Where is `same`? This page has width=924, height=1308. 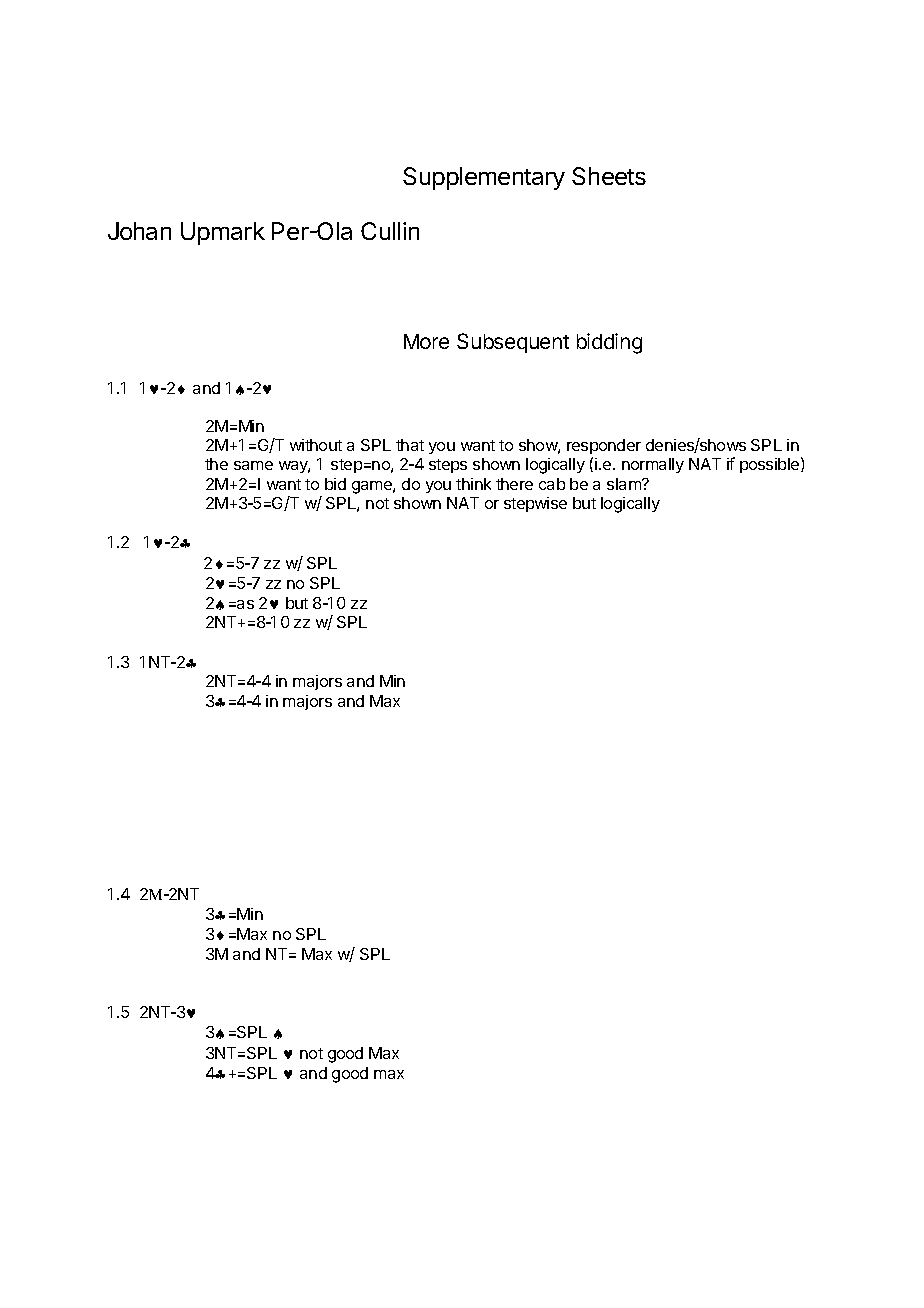 same is located at coordinates (253, 465).
